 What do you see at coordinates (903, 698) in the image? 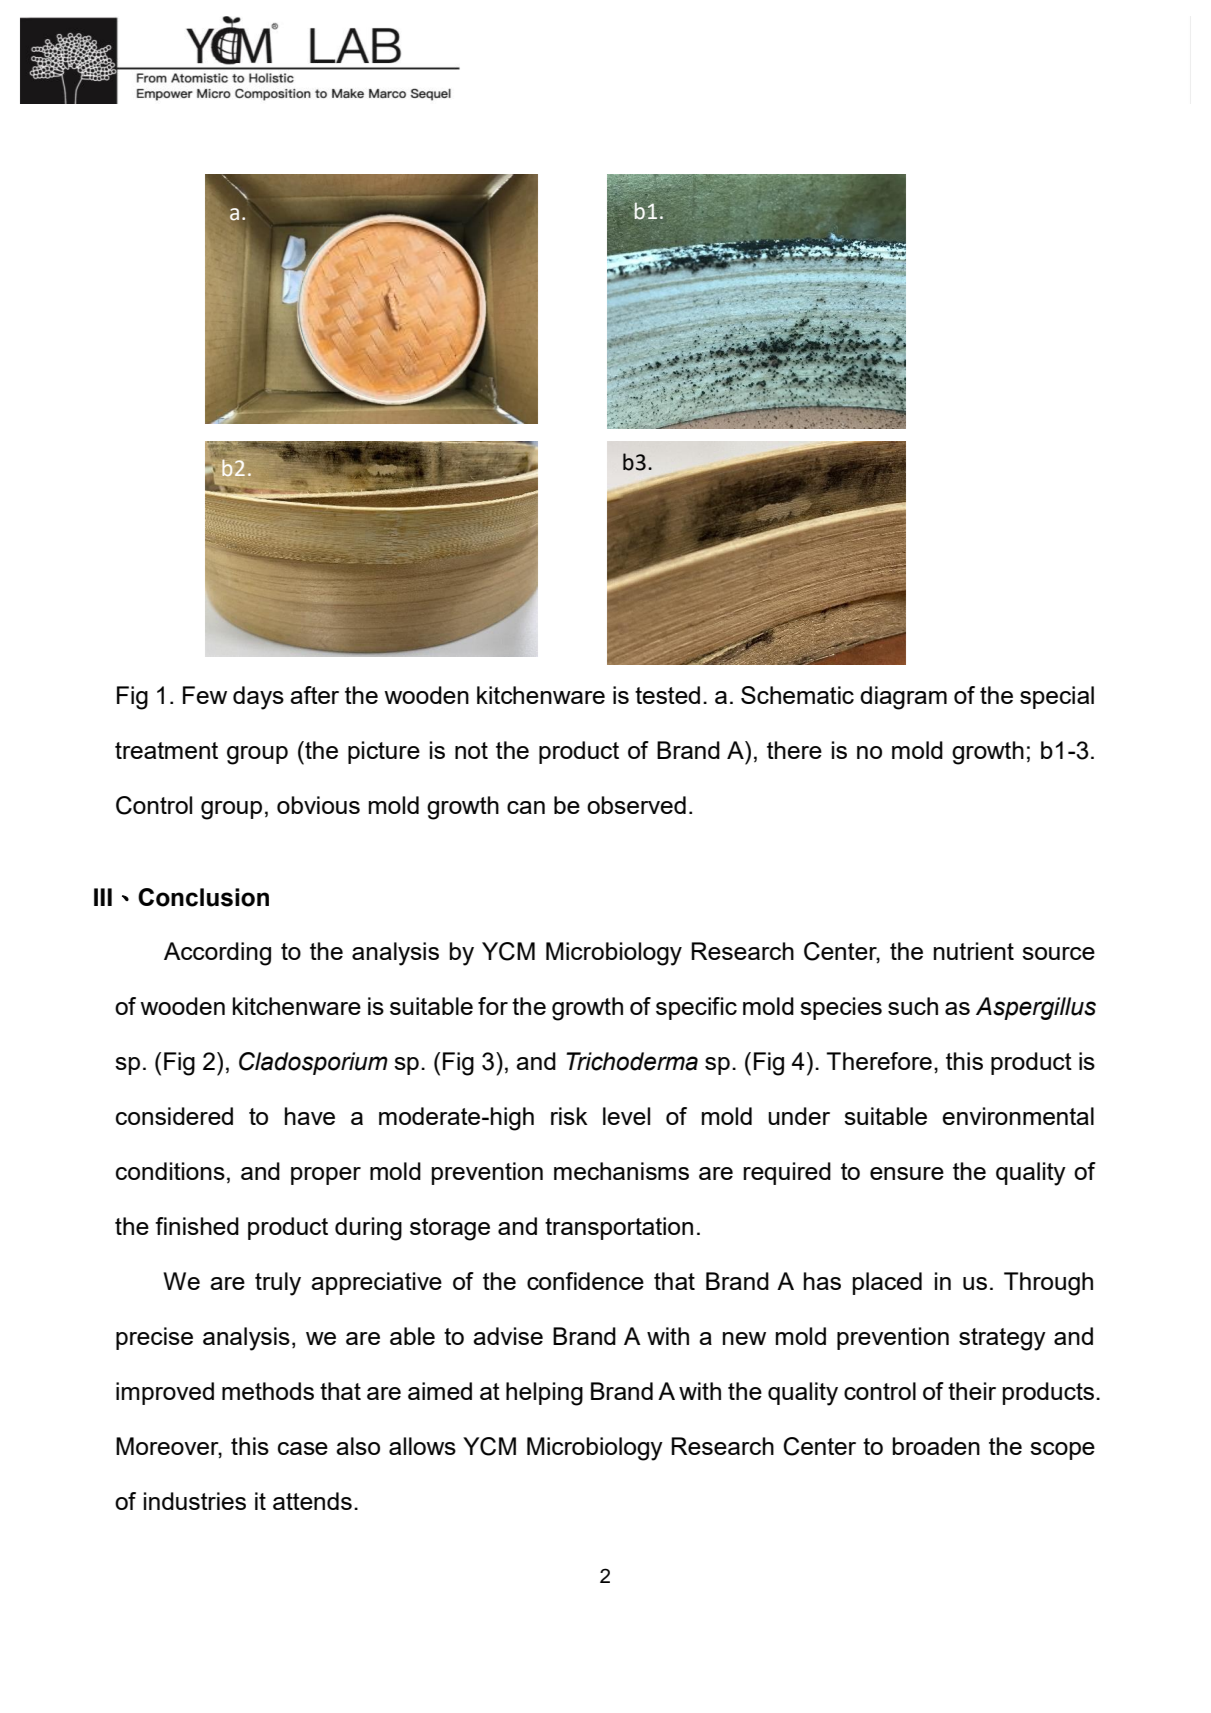
I see `diagram` at bounding box center [903, 698].
